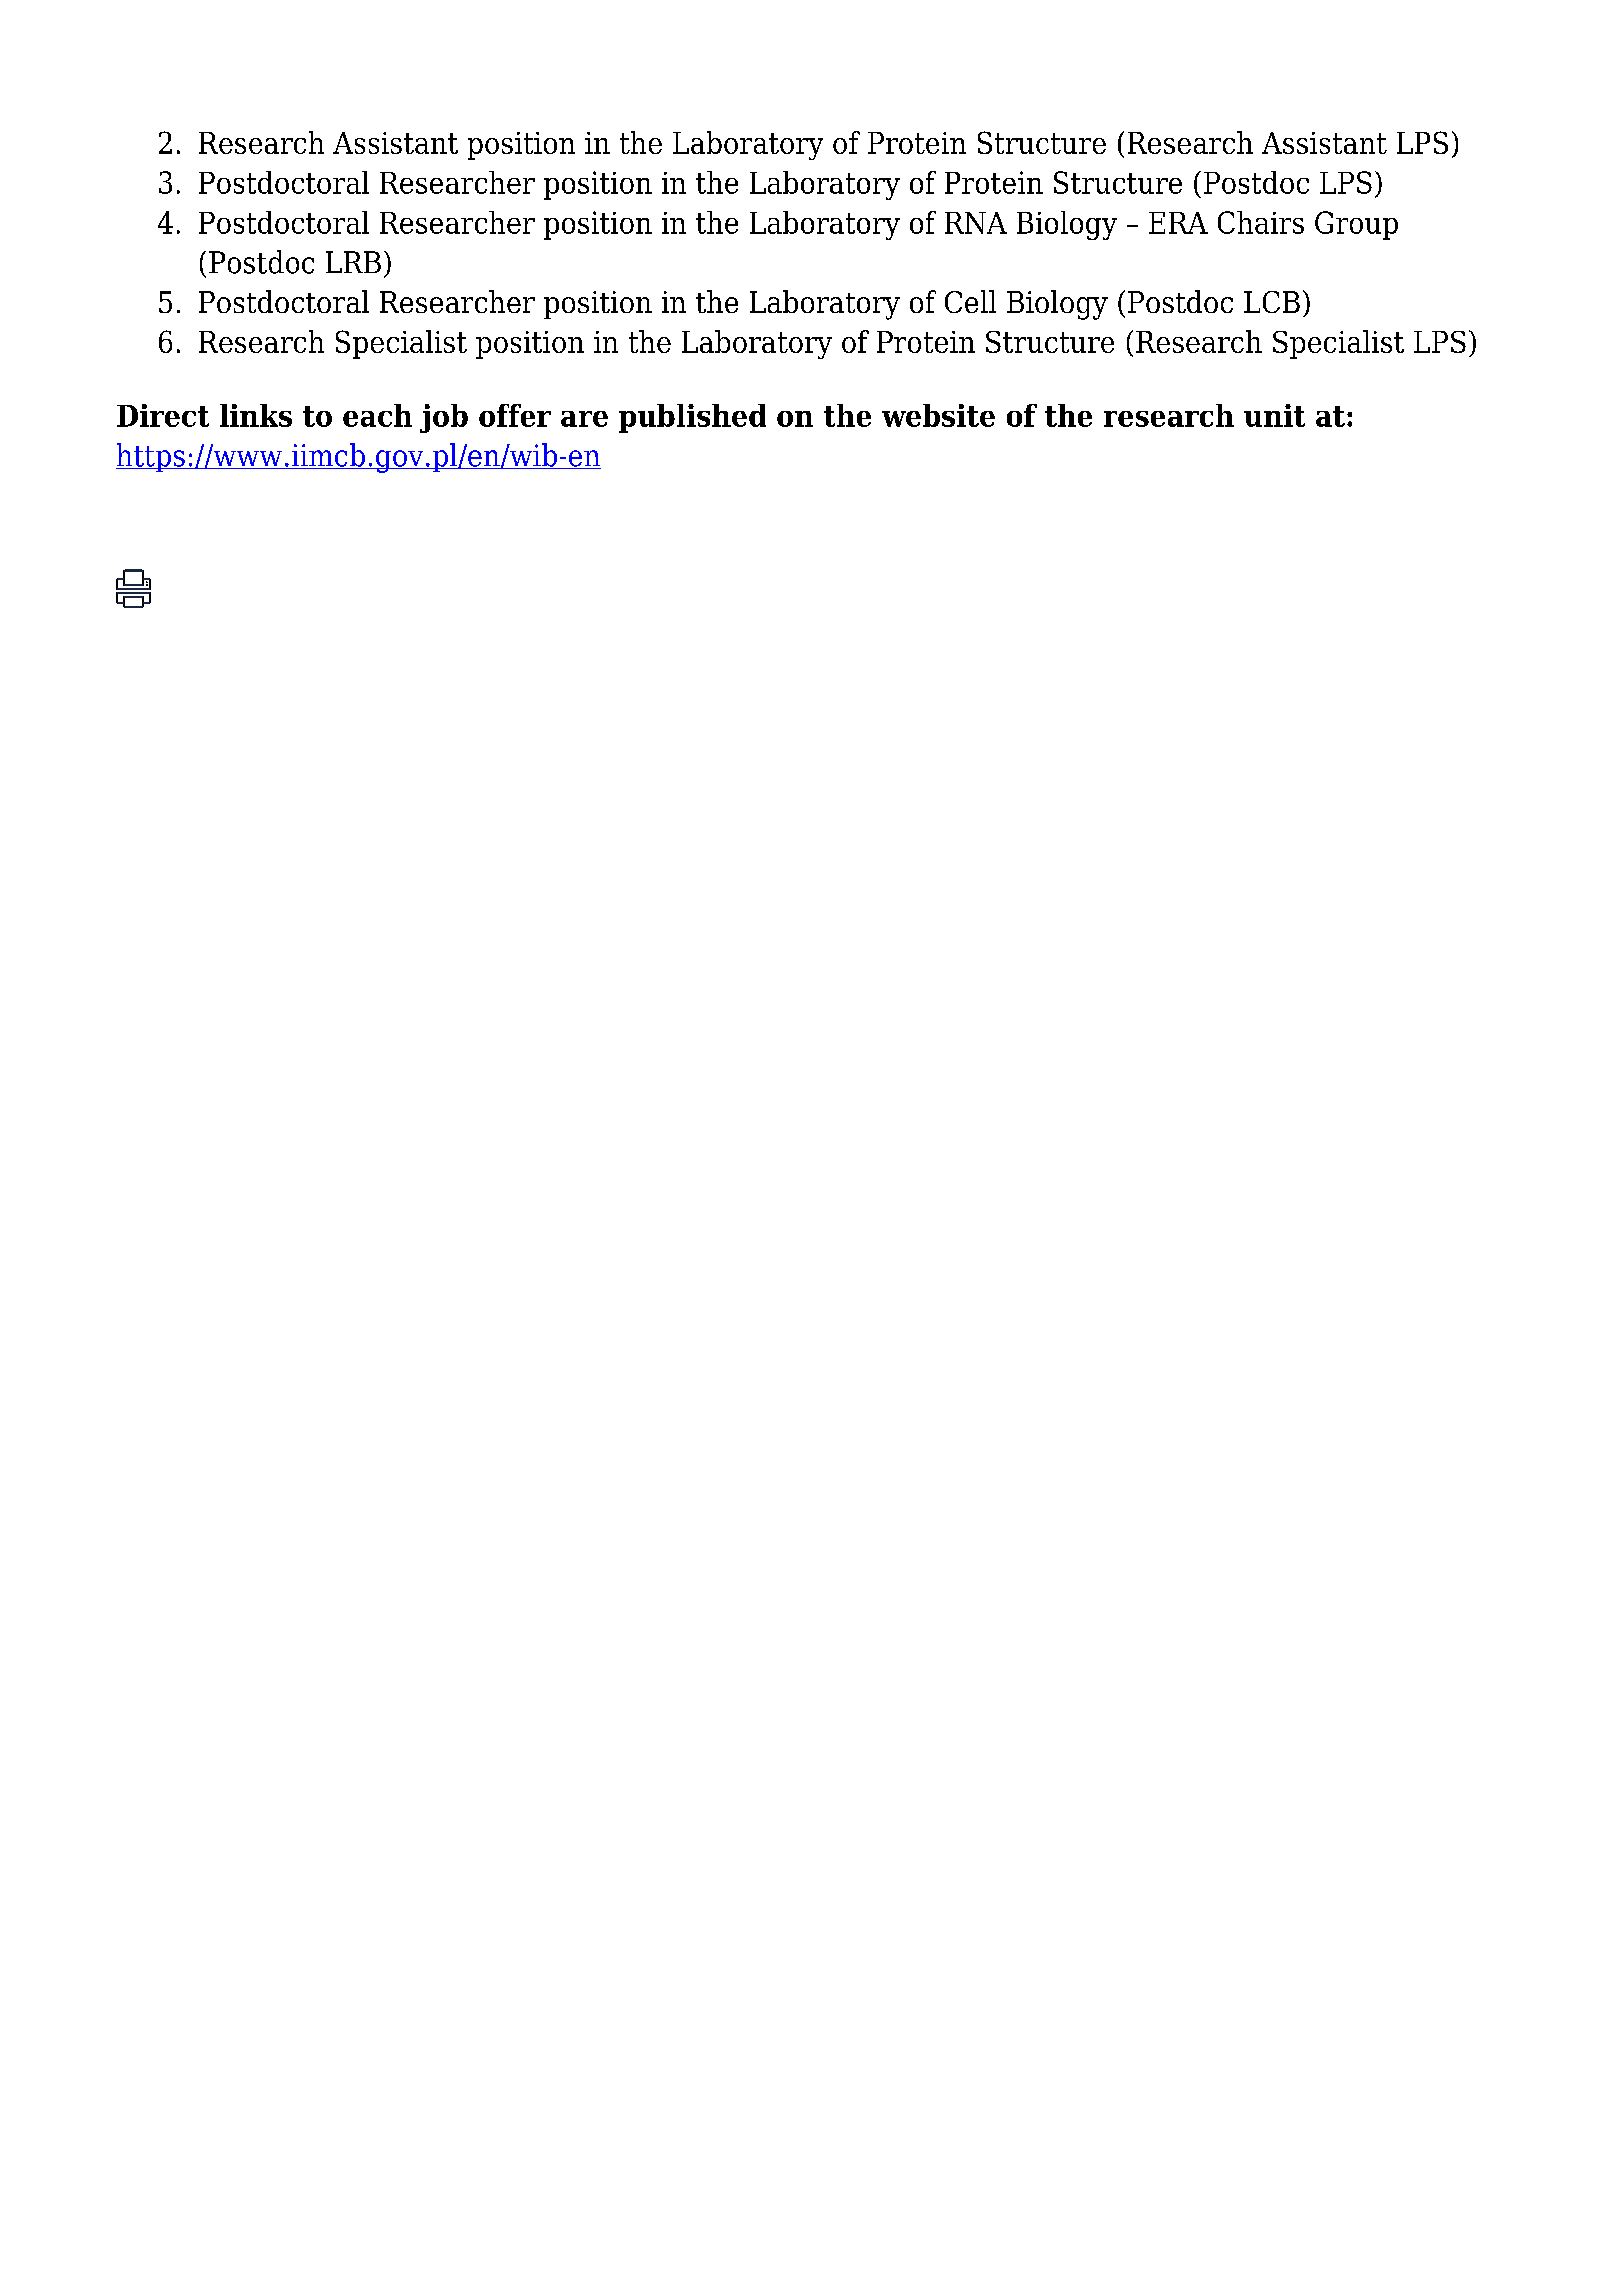 This image has height=2294, width=1622. Describe the element at coordinates (256, 415) in the image. I see `links` at that location.
